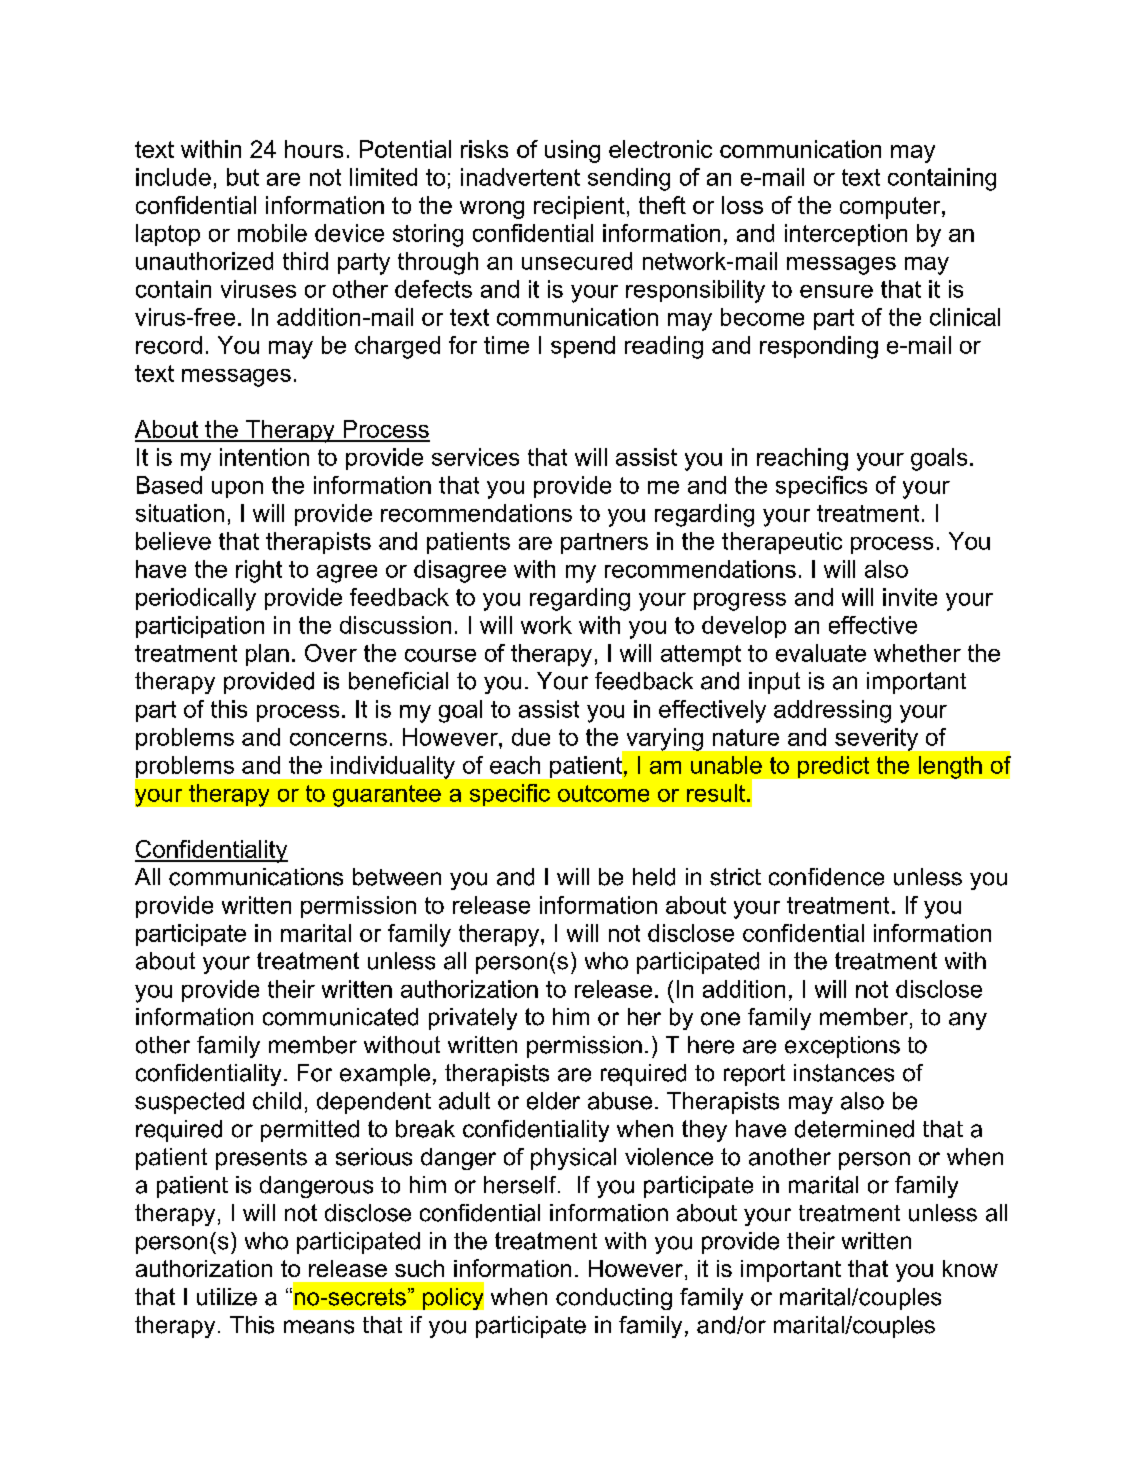 The height and width of the screenshot is (1483, 1146). What do you see at coordinates (826, 877) in the screenshot?
I see `confidence` at bounding box center [826, 877].
